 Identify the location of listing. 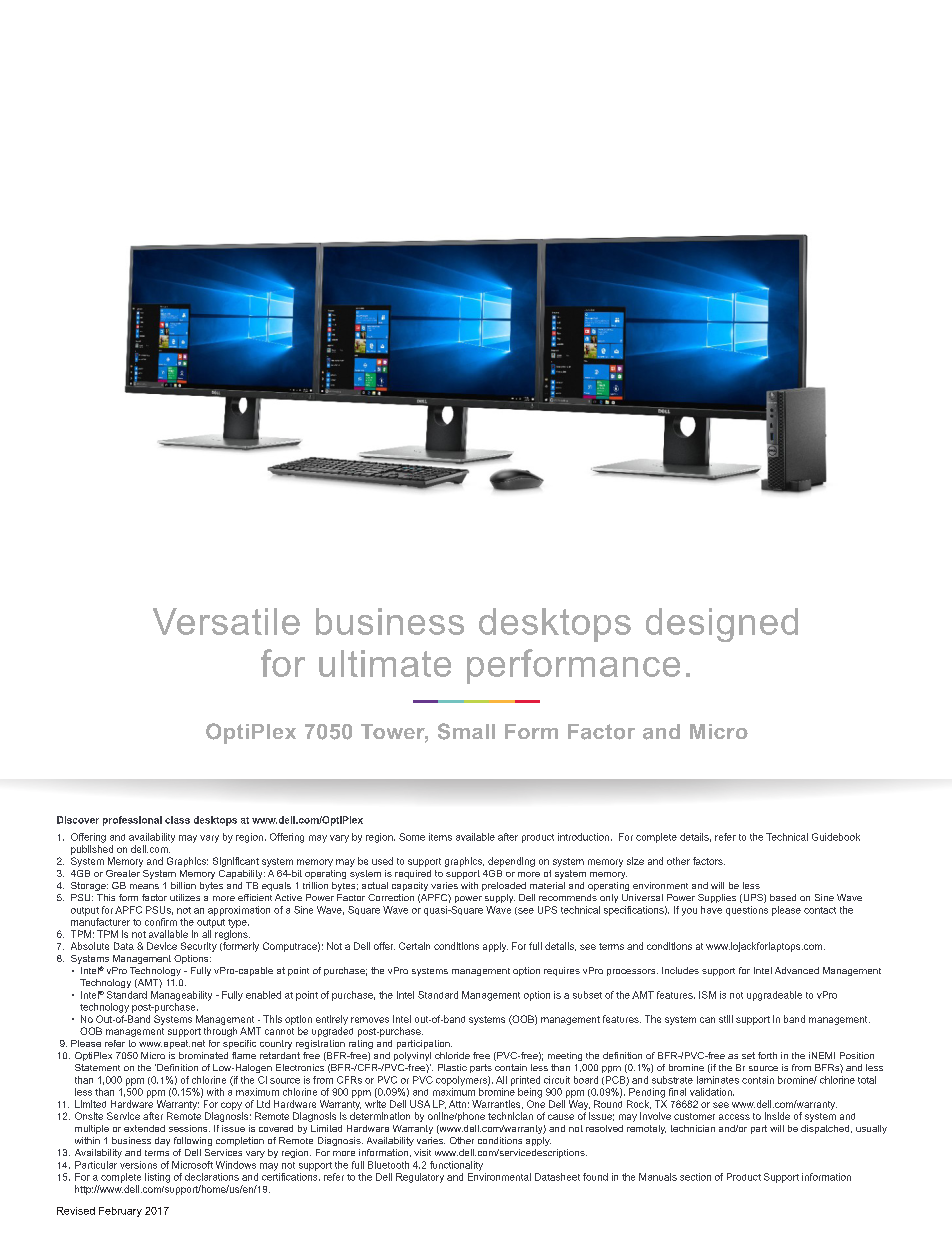
(157, 1178).
